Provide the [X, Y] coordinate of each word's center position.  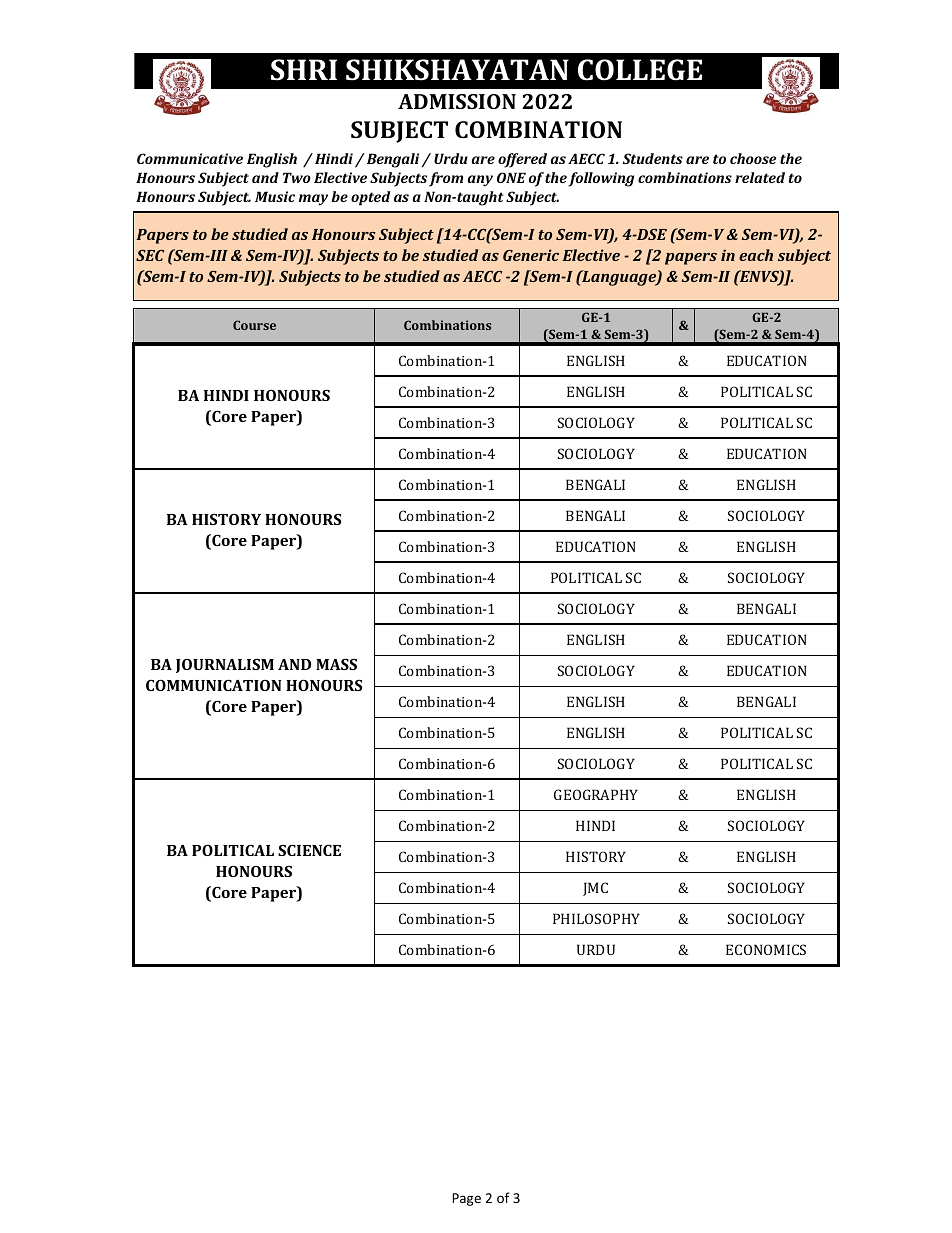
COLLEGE [640, 70]
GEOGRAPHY [596, 794]
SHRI [304, 70]
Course [254, 325]
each [756, 255]
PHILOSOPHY [596, 918]
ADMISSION [457, 101]
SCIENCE [309, 850]
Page [466, 1199]
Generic [531, 255]
